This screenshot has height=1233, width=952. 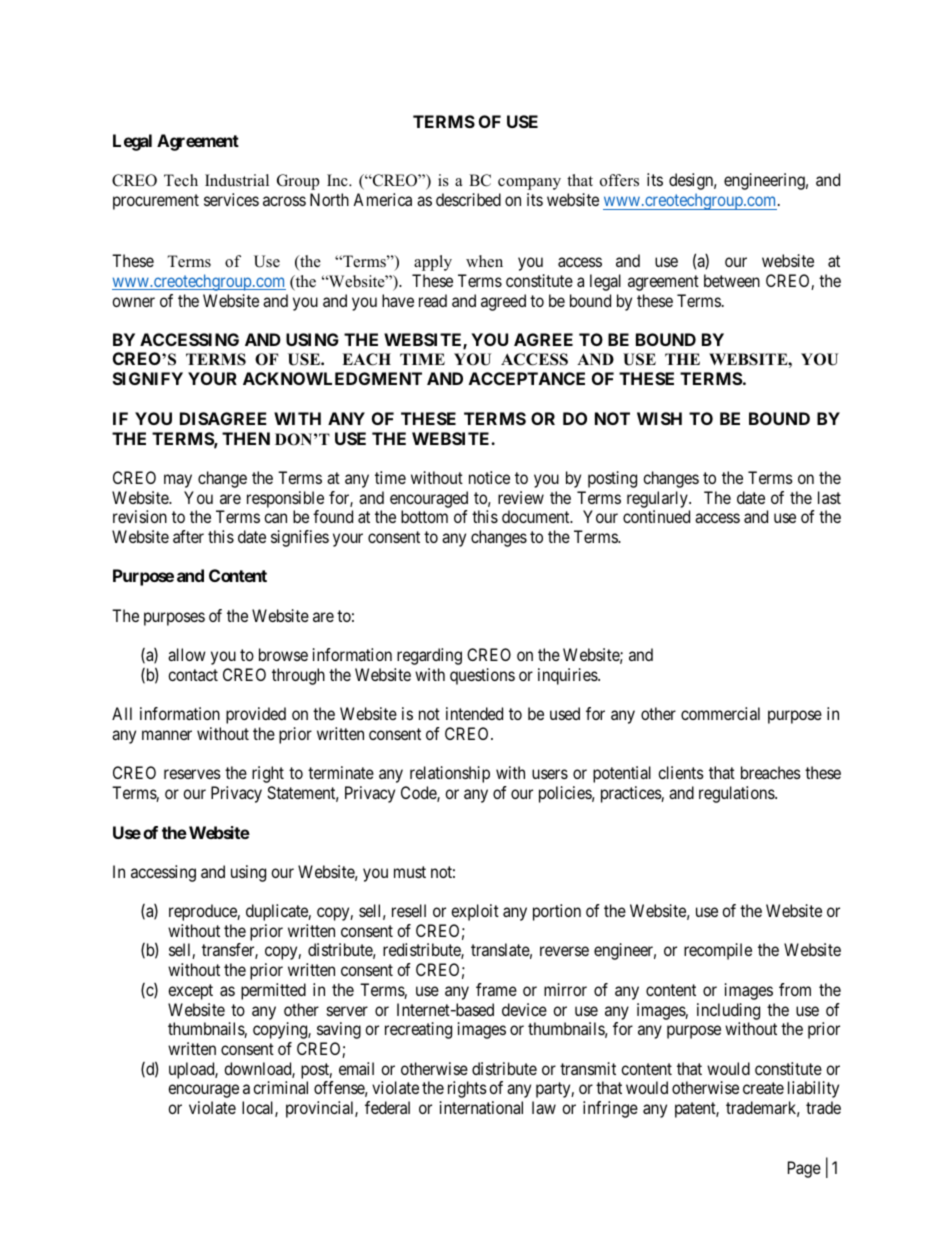 What do you see at coordinates (190, 992) in the screenshot?
I see `except` at bounding box center [190, 992].
